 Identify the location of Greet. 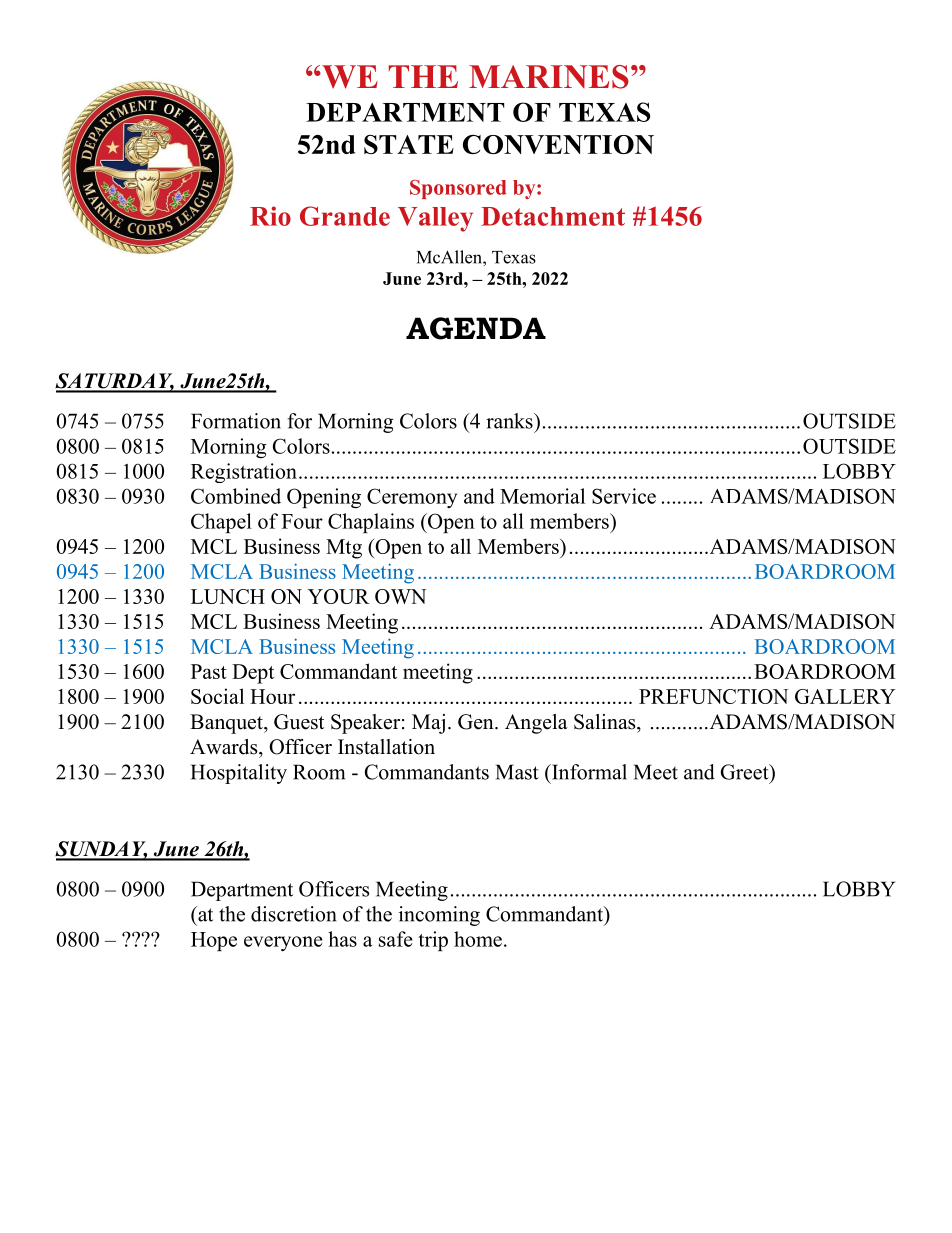
(745, 772).
